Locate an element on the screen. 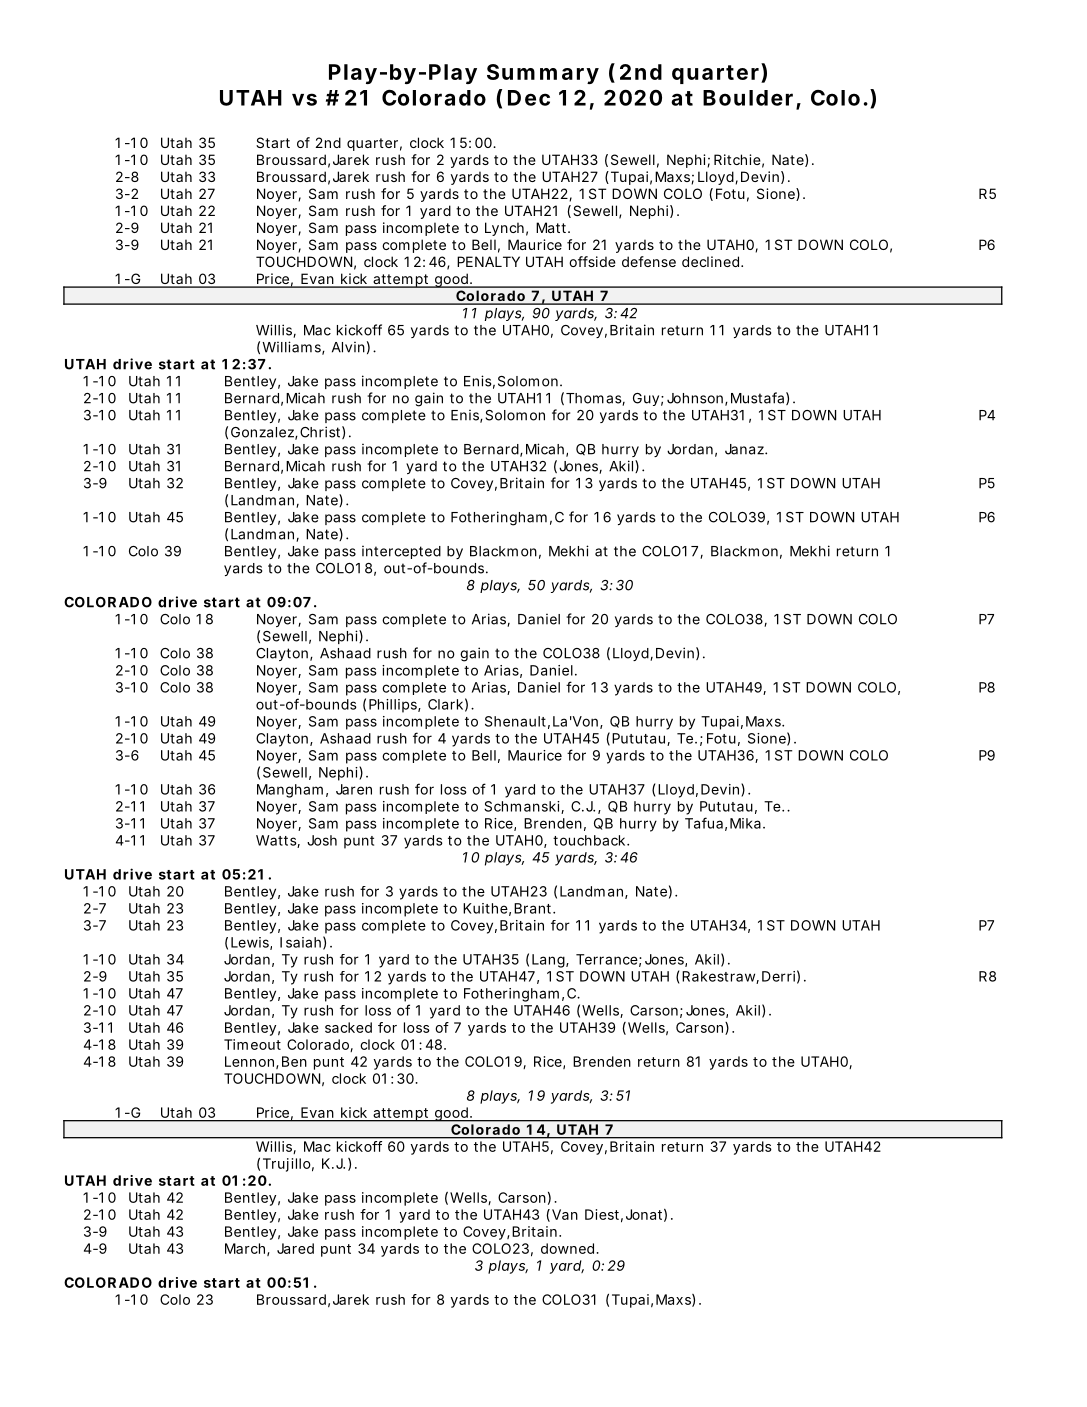 The height and width of the screenshot is (1407, 1087). Summary is located at coordinates (543, 74).
